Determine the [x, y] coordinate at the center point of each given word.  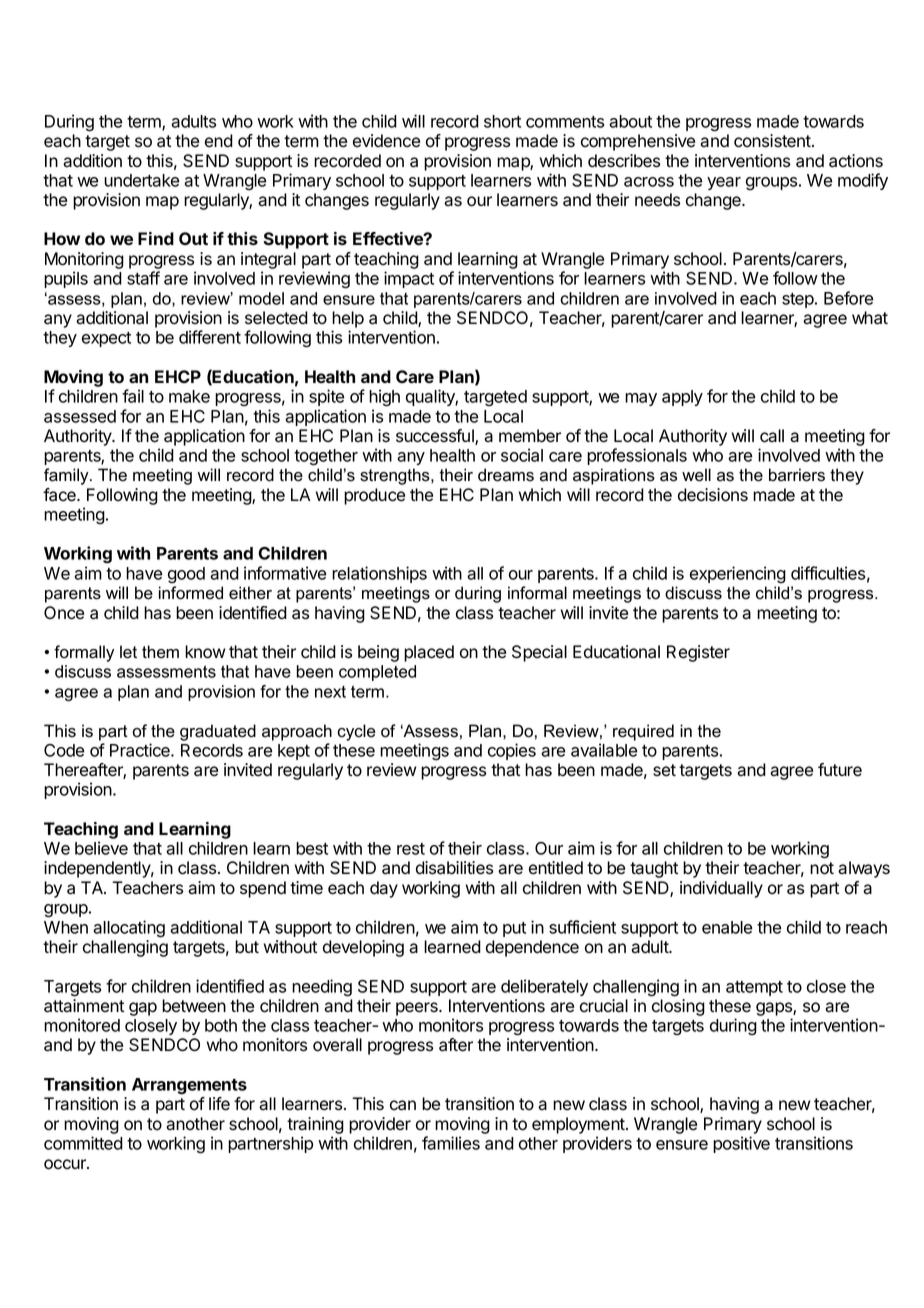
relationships [379, 574]
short [502, 121]
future [840, 770]
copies [512, 751]
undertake [141, 180]
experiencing [738, 575]
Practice [141, 750]
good [186, 575]
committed [83, 1143]
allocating [129, 929]
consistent [773, 141]
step [799, 300]
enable [727, 927]
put [514, 929]
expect [106, 339]
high [384, 398]
